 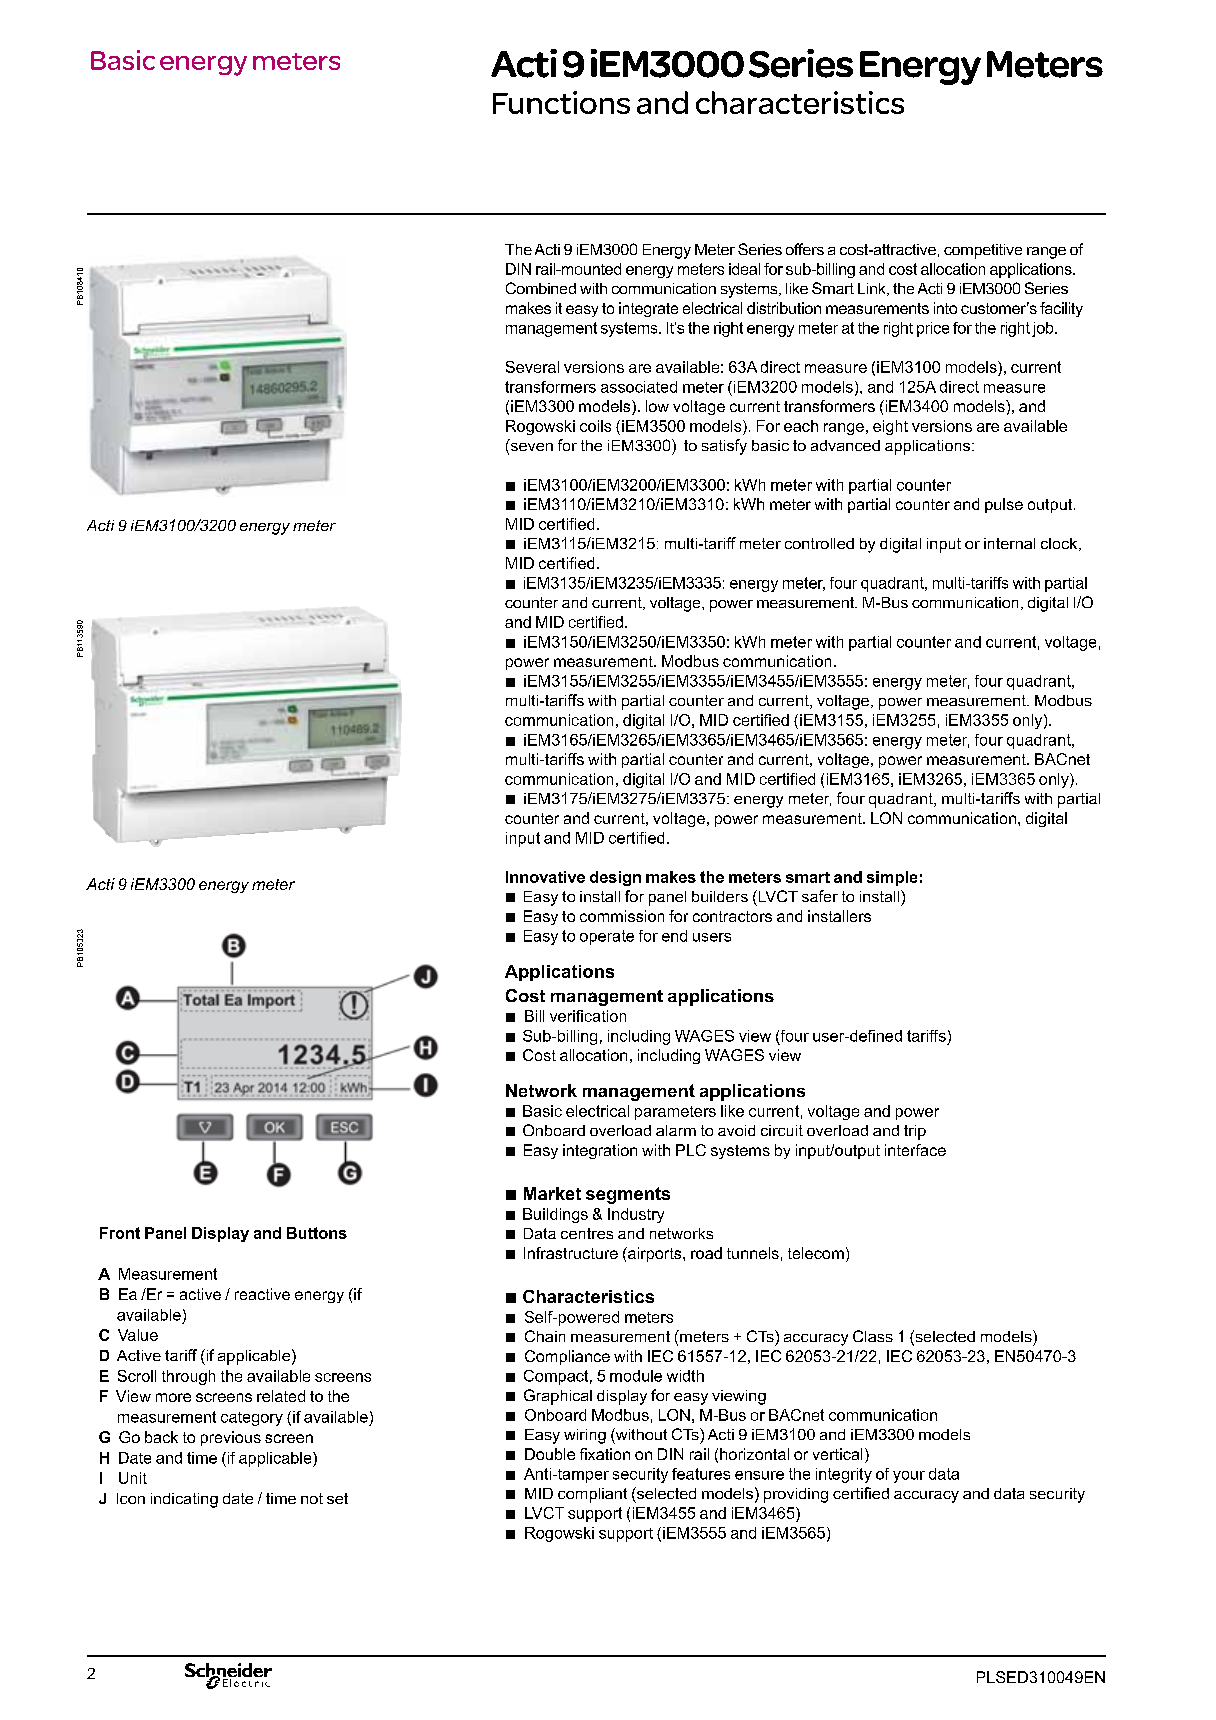 What do you see at coordinates (530, 447) in the screenshot?
I see `seven` at bounding box center [530, 447].
